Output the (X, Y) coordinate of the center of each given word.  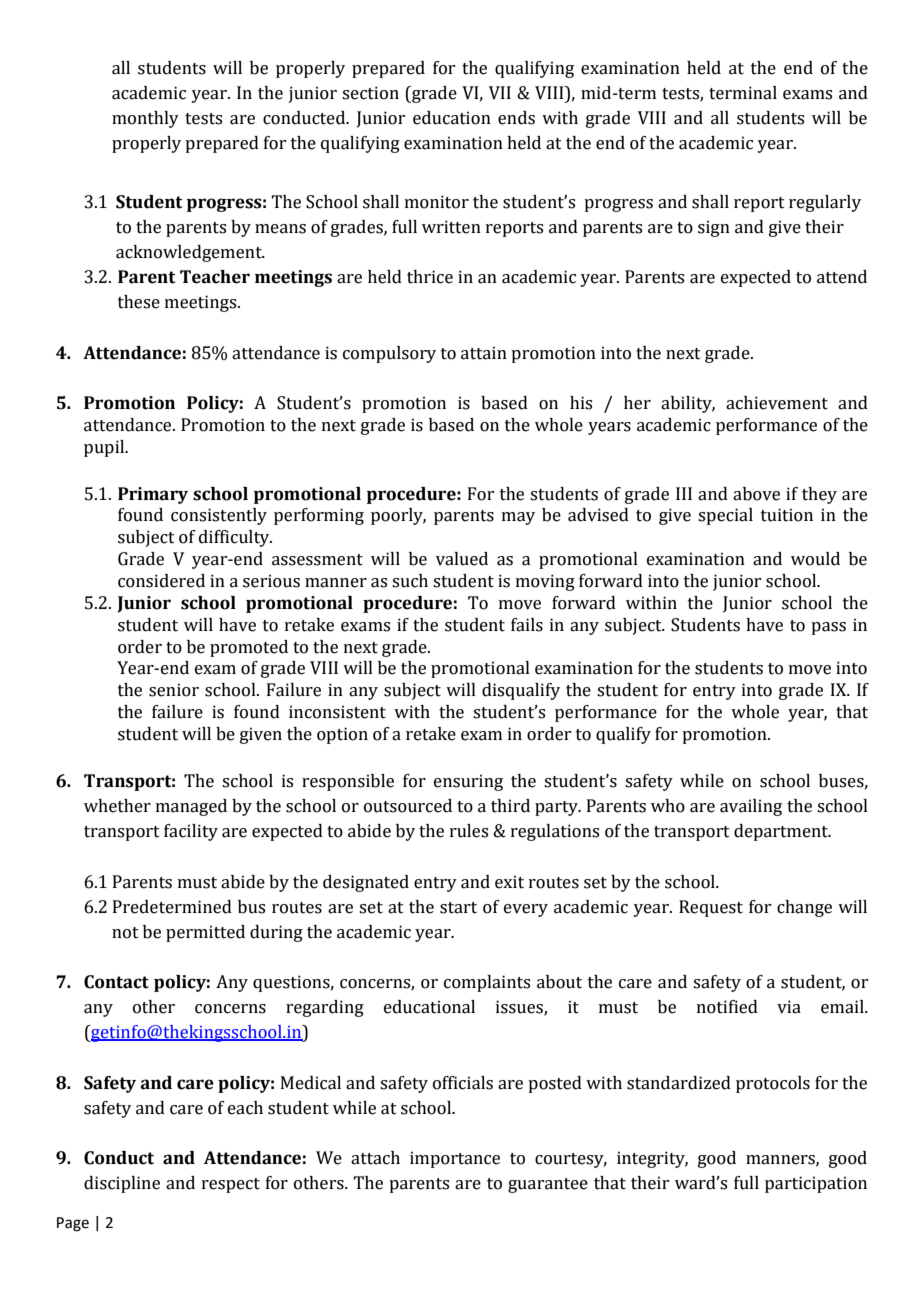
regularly (825, 203)
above (756, 494)
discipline (122, 1184)
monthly (145, 119)
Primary (153, 495)
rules (469, 831)
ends (516, 118)
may (518, 518)
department (782, 832)
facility (191, 832)
